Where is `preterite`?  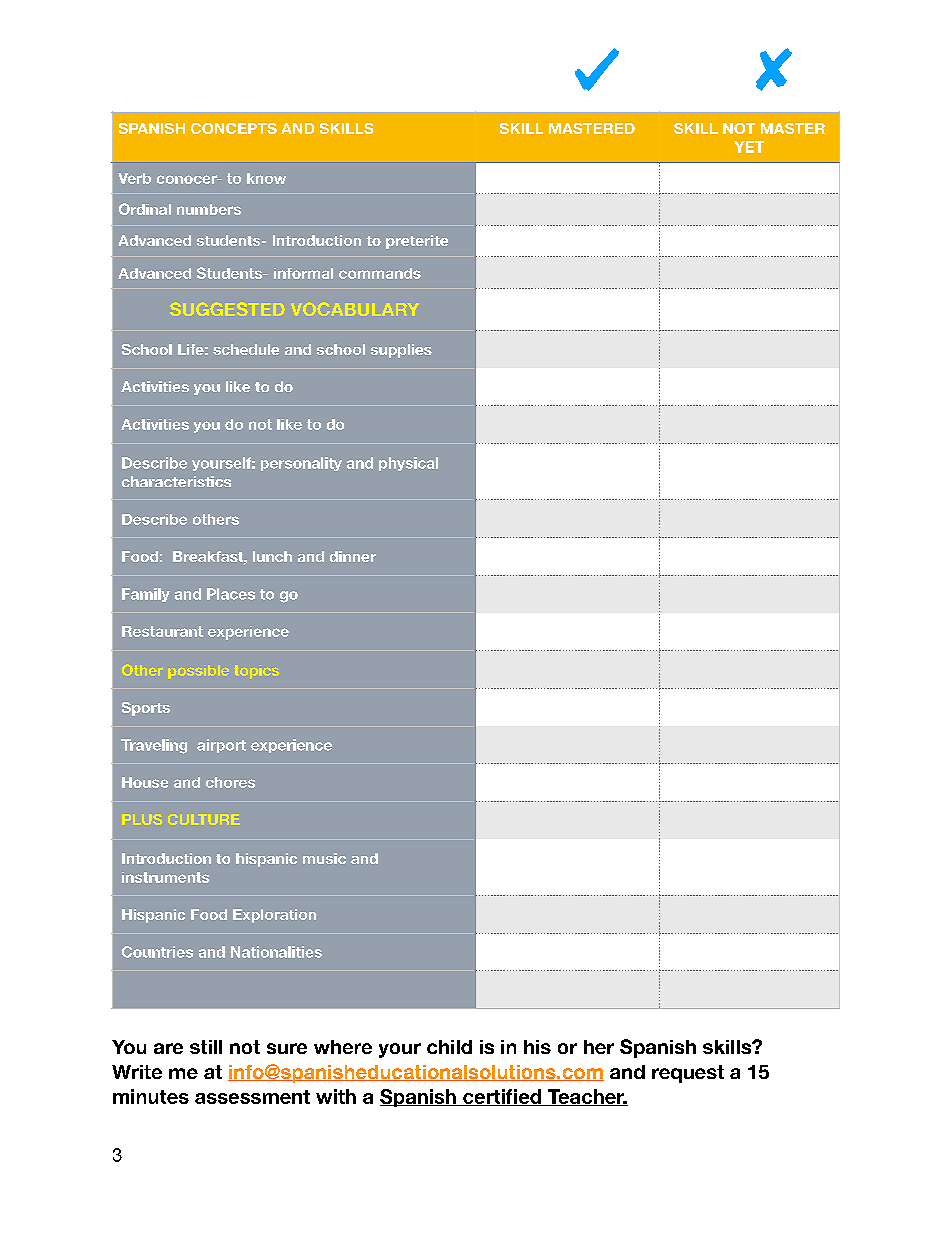 preterite is located at coordinates (417, 242).
